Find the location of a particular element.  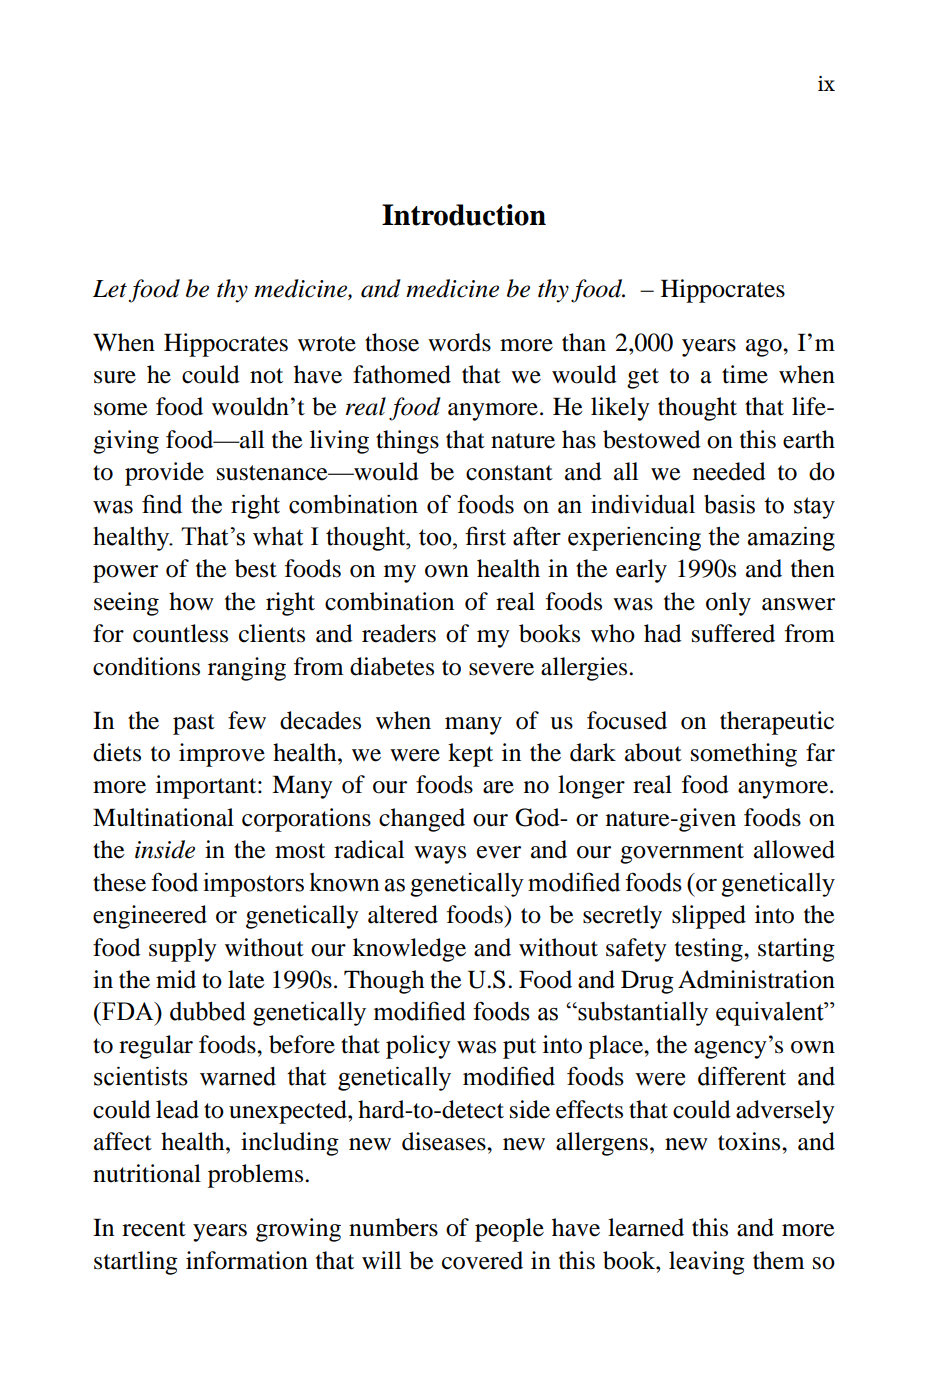

kept is located at coordinates (470, 755).
